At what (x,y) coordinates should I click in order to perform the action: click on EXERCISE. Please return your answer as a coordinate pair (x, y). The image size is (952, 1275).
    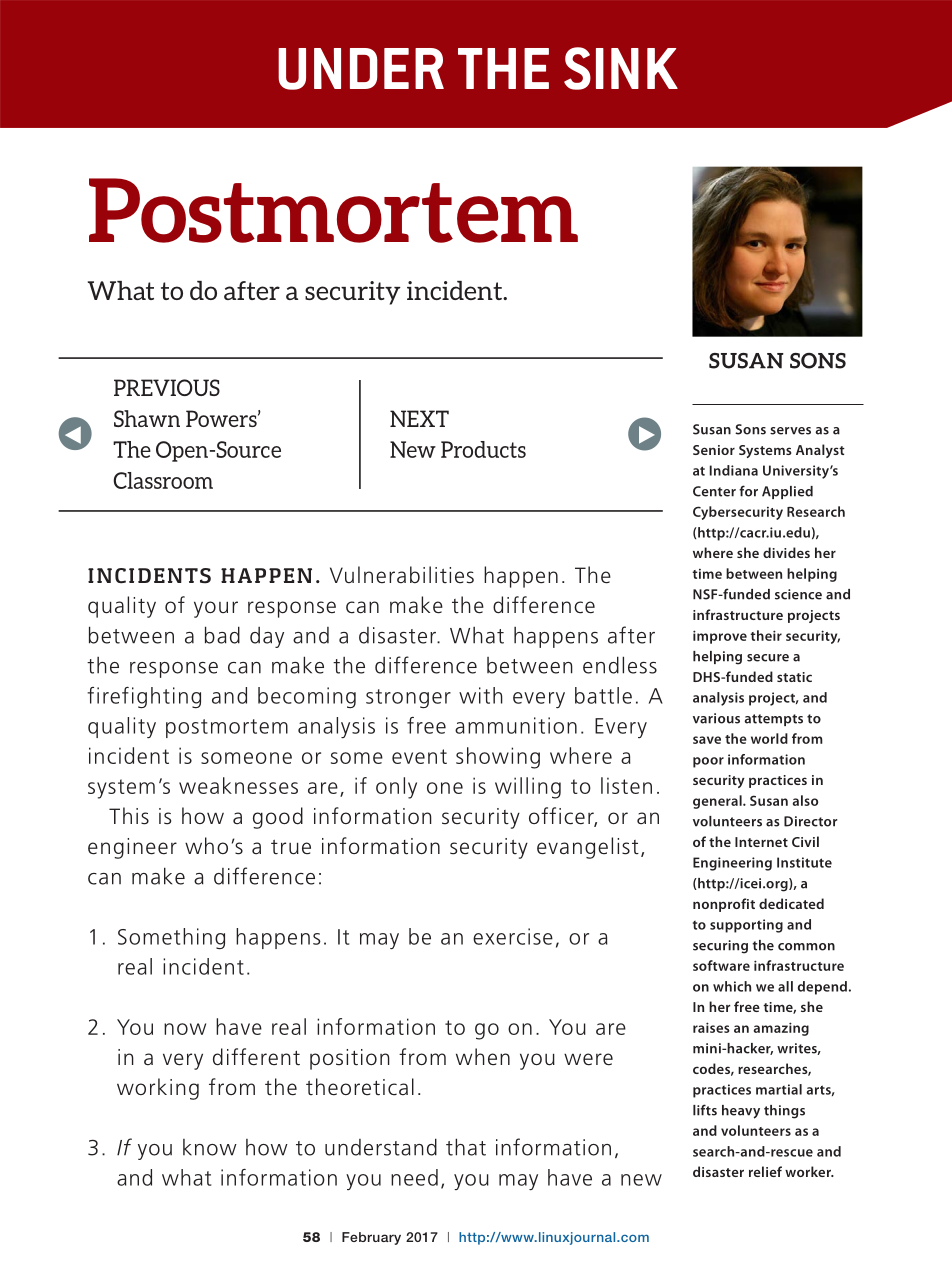
    Looking at the image, I should click on (513, 936).
